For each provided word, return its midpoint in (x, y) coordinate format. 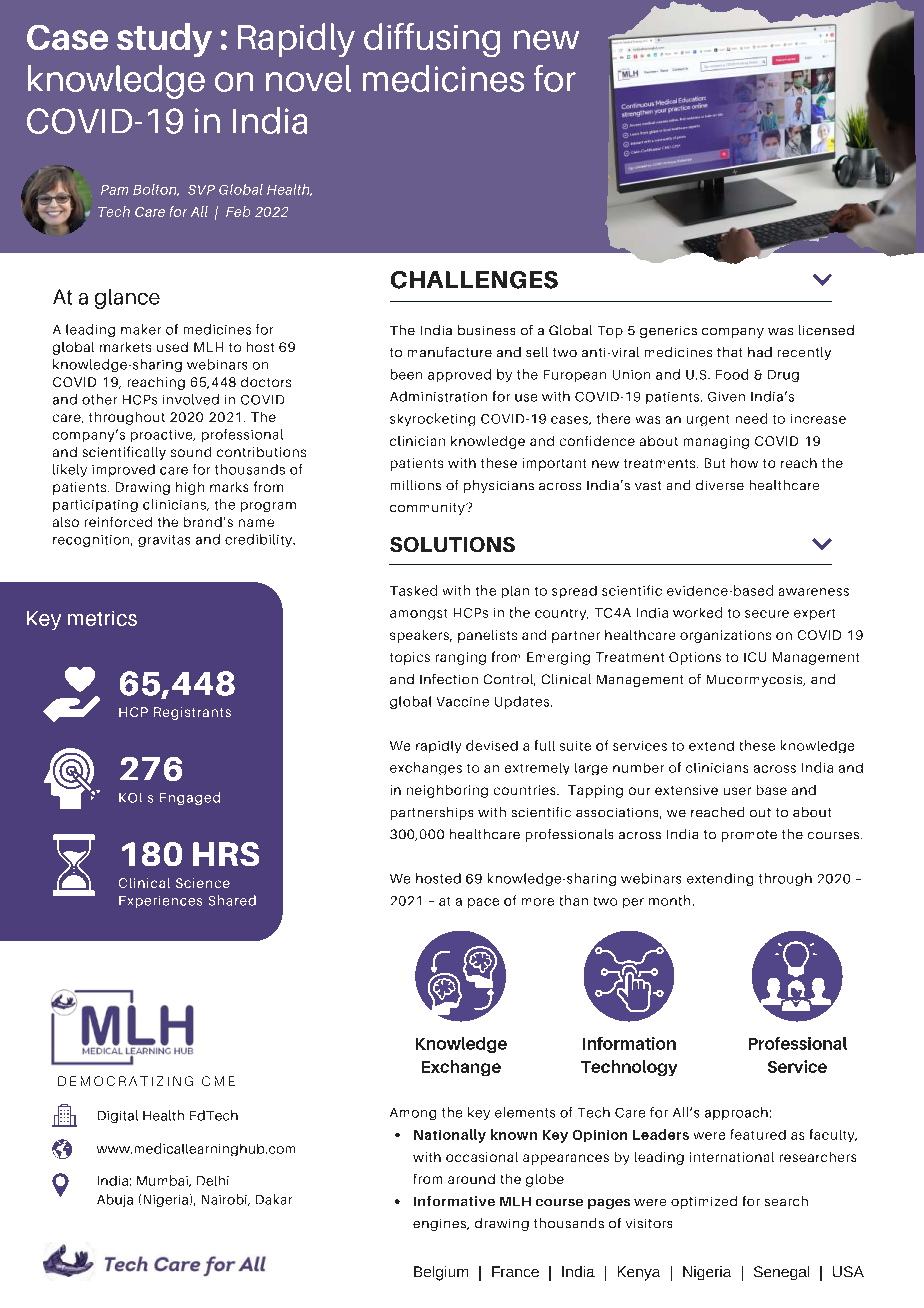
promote (749, 836)
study (164, 40)
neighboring (447, 791)
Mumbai (163, 1181)
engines (441, 1225)
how (744, 463)
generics (668, 332)
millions (416, 485)
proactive (163, 436)
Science (203, 883)
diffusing (432, 40)
